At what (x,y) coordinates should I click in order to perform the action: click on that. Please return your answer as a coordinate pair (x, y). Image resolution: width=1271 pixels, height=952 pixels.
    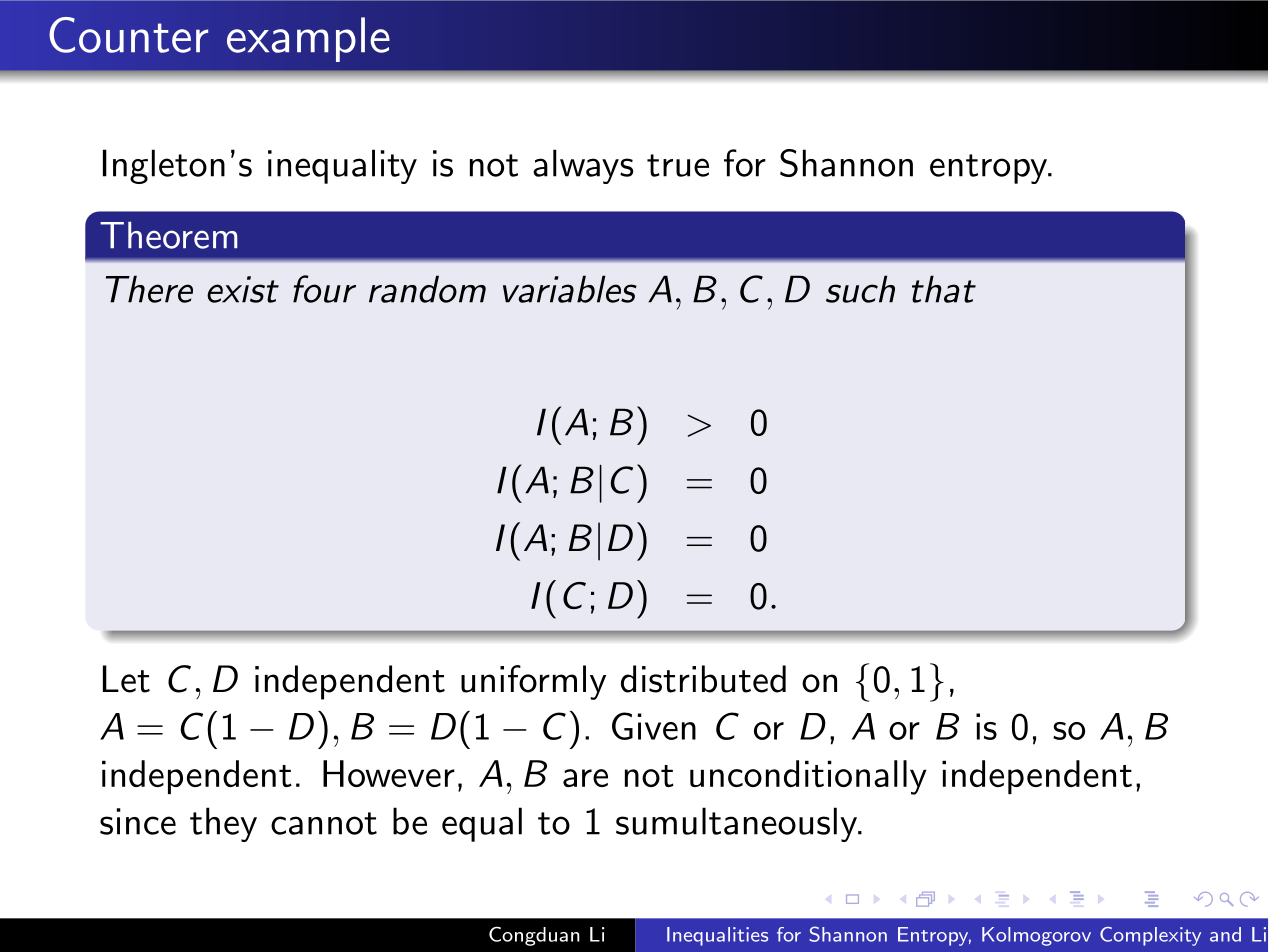
    Looking at the image, I should click on (944, 289).
